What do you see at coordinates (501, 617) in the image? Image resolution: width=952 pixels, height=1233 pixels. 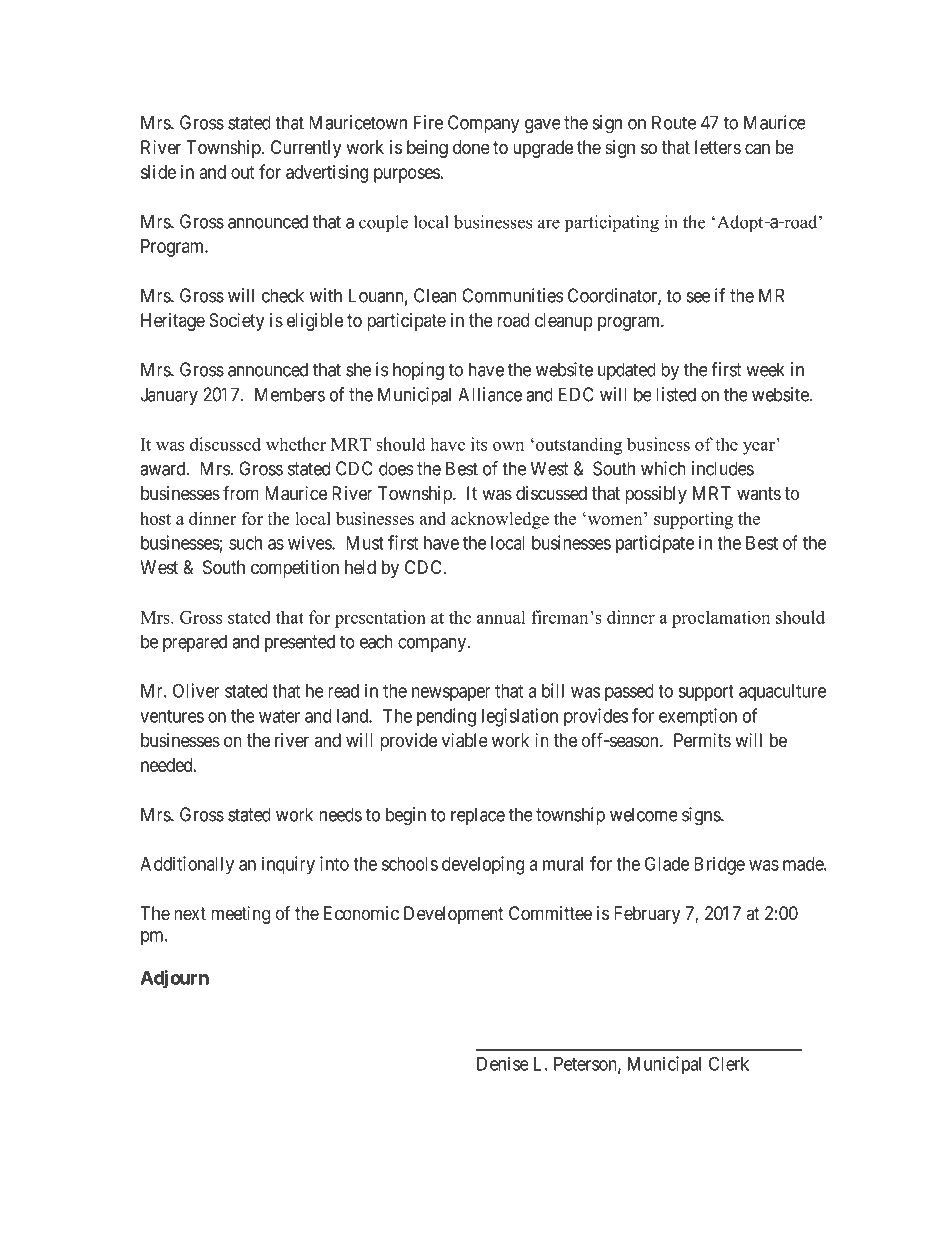 I see `annual` at bounding box center [501, 617].
